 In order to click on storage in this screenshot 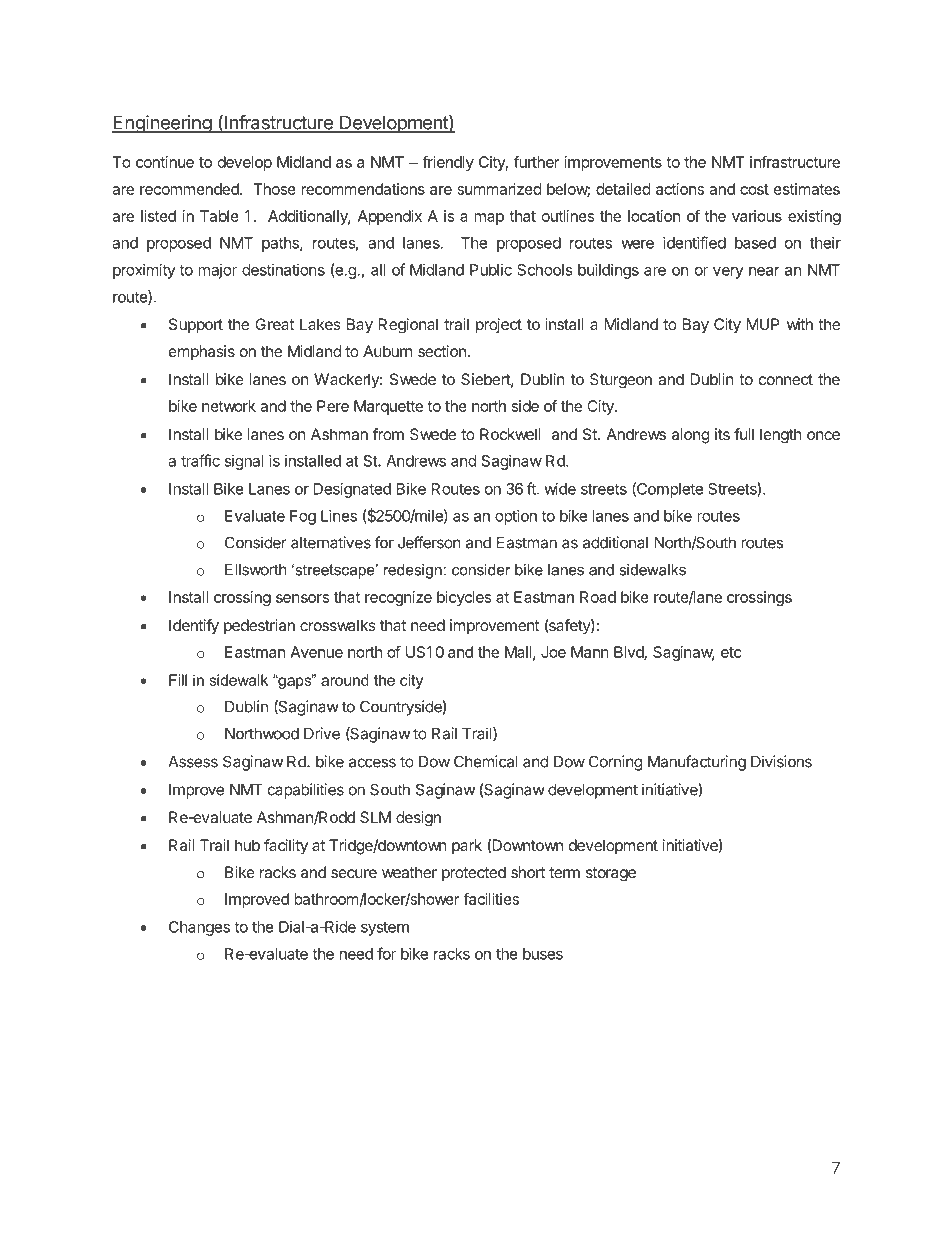, I will do `click(611, 874)`.
